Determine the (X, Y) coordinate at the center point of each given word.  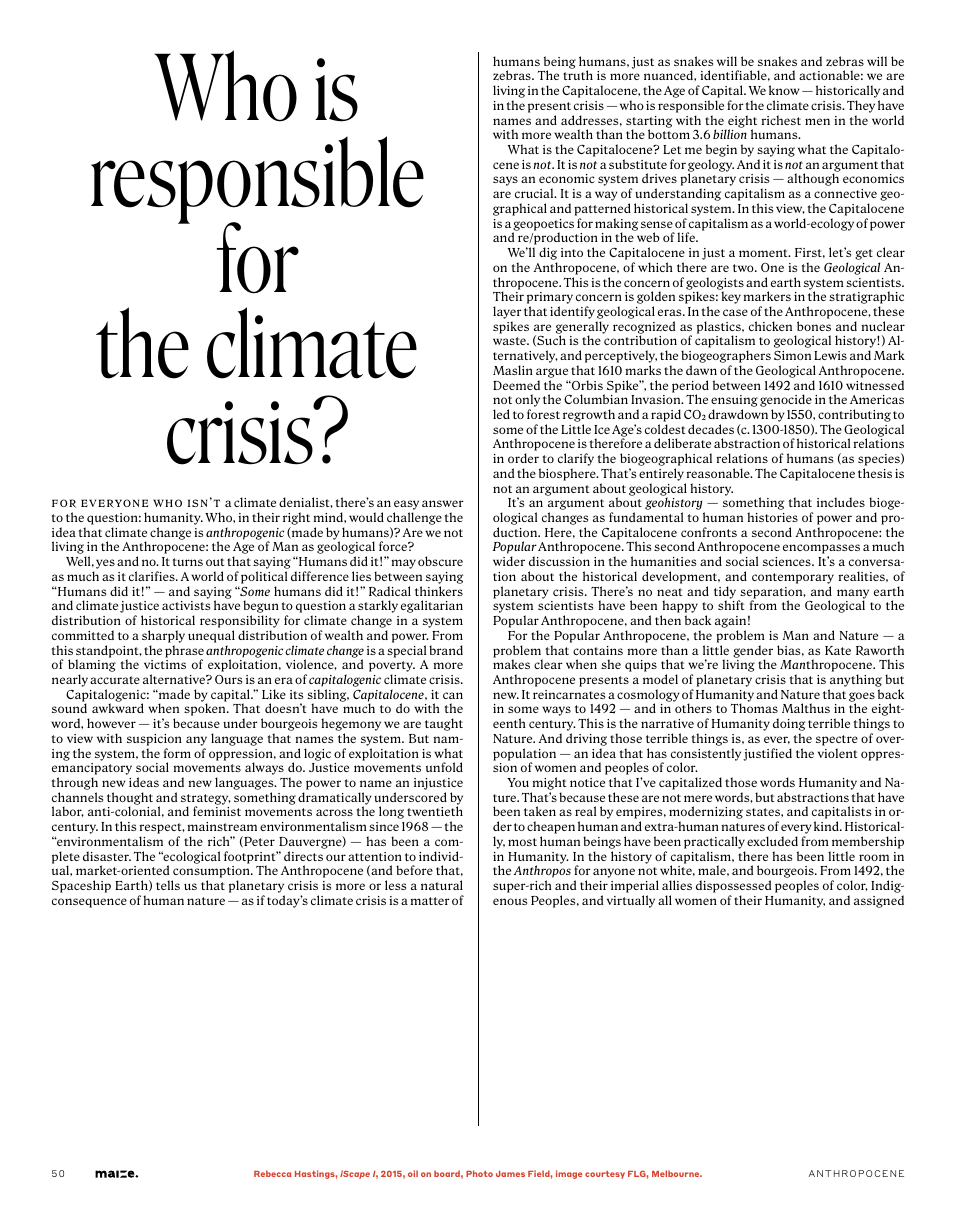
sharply (163, 636)
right (296, 520)
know (784, 90)
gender (753, 652)
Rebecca (272, 1173)
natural (442, 885)
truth (578, 75)
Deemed (516, 385)
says (505, 181)
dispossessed (733, 886)
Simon (792, 355)
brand (446, 650)
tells (168, 885)
